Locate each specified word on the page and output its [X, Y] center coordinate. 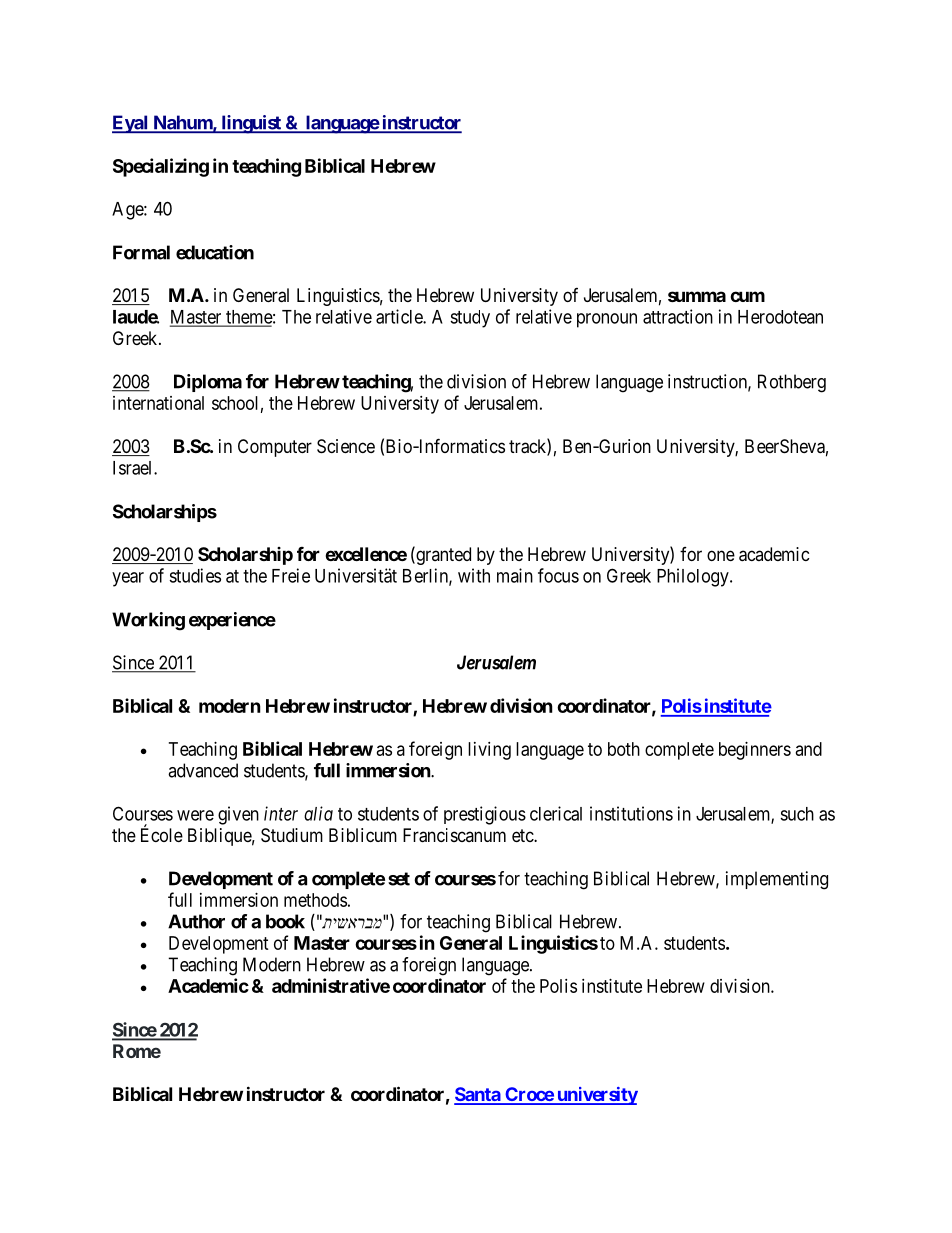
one [721, 555]
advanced [203, 770]
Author [196, 921]
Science [346, 446]
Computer [275, 448]
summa [697, 296]
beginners [755, 751]
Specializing [161, 167]
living [489, 751]
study [470, 319]
